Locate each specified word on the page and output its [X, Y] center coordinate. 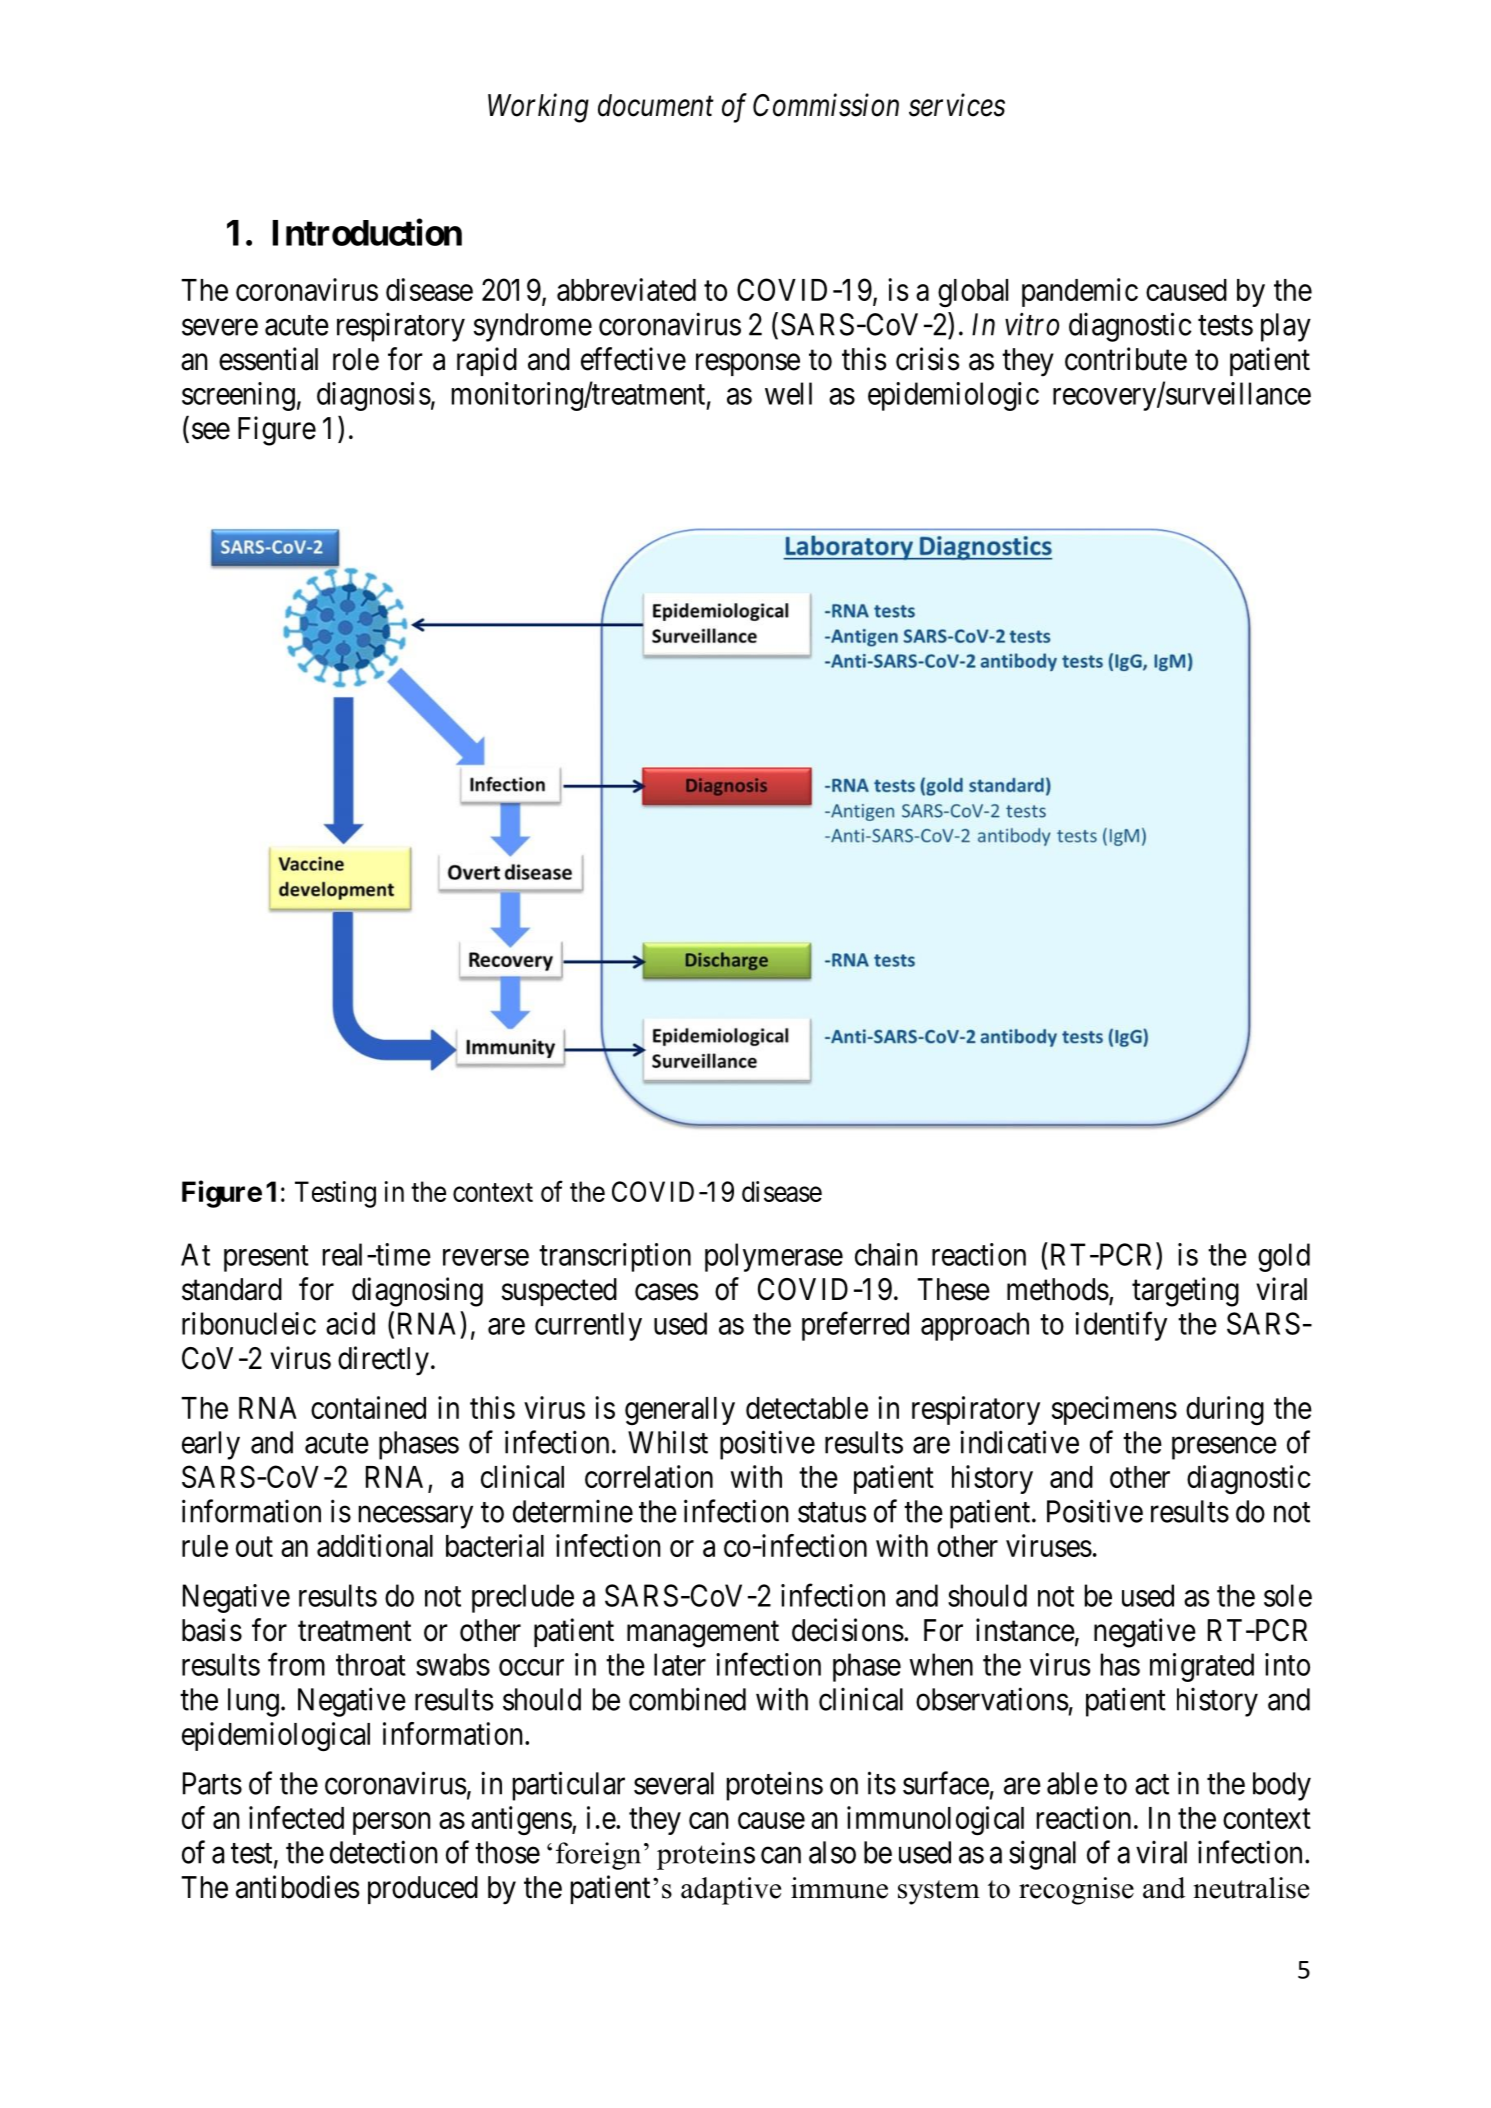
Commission [826, 105]
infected [296, 1817]
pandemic [1080, 292]
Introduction [367, 232]
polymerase [774, 1257]
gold [1284, 1257]
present [266, 1259]
